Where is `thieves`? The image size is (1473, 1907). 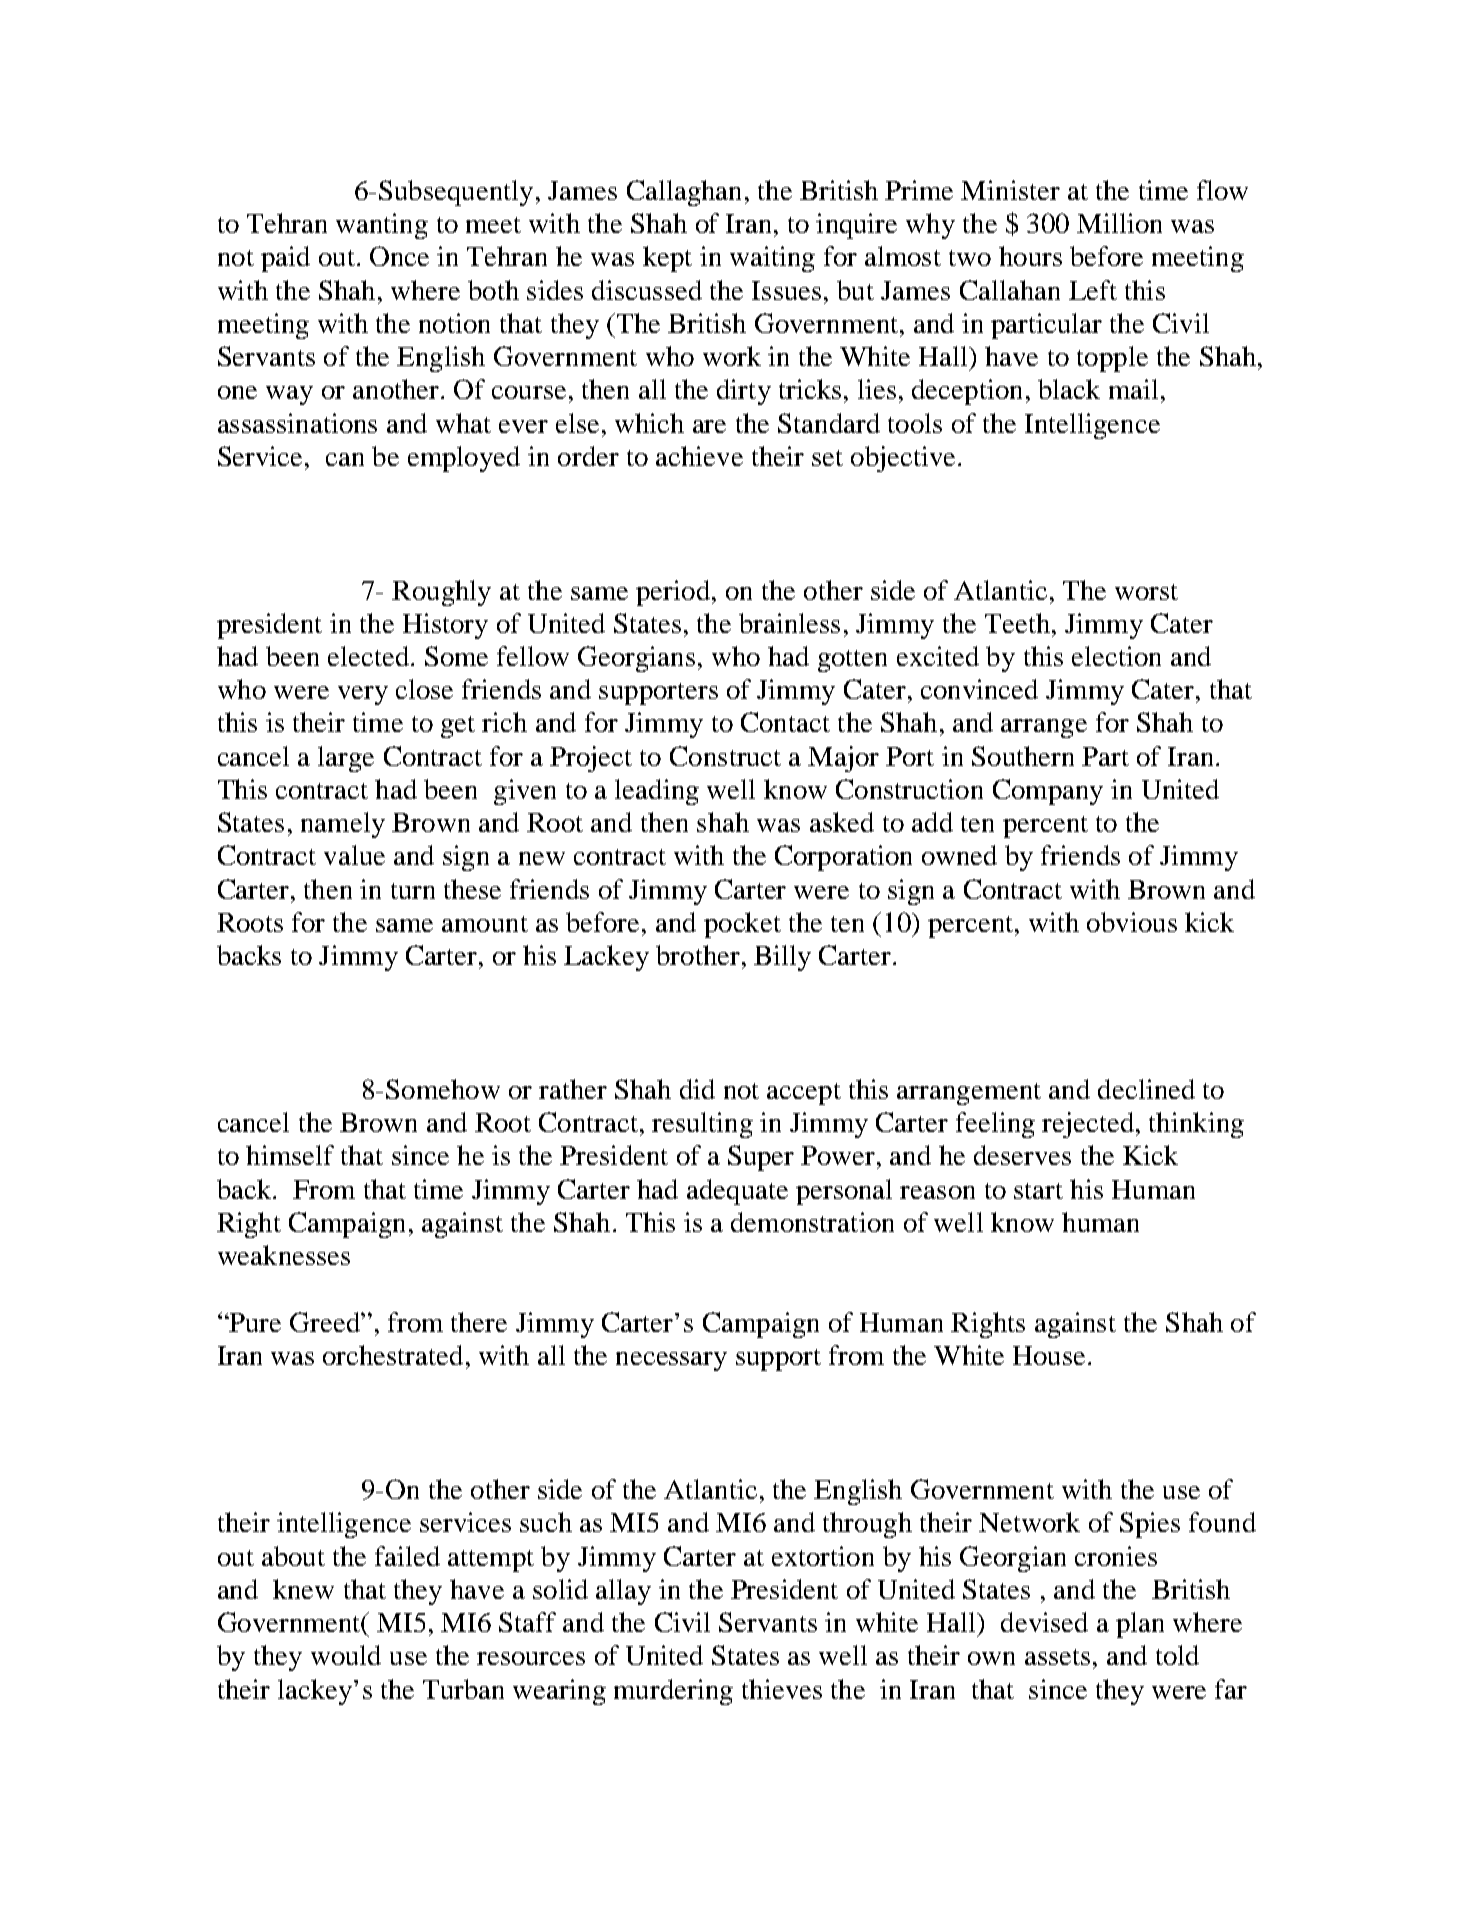 thieves is located at coordinates (782, 1689).
